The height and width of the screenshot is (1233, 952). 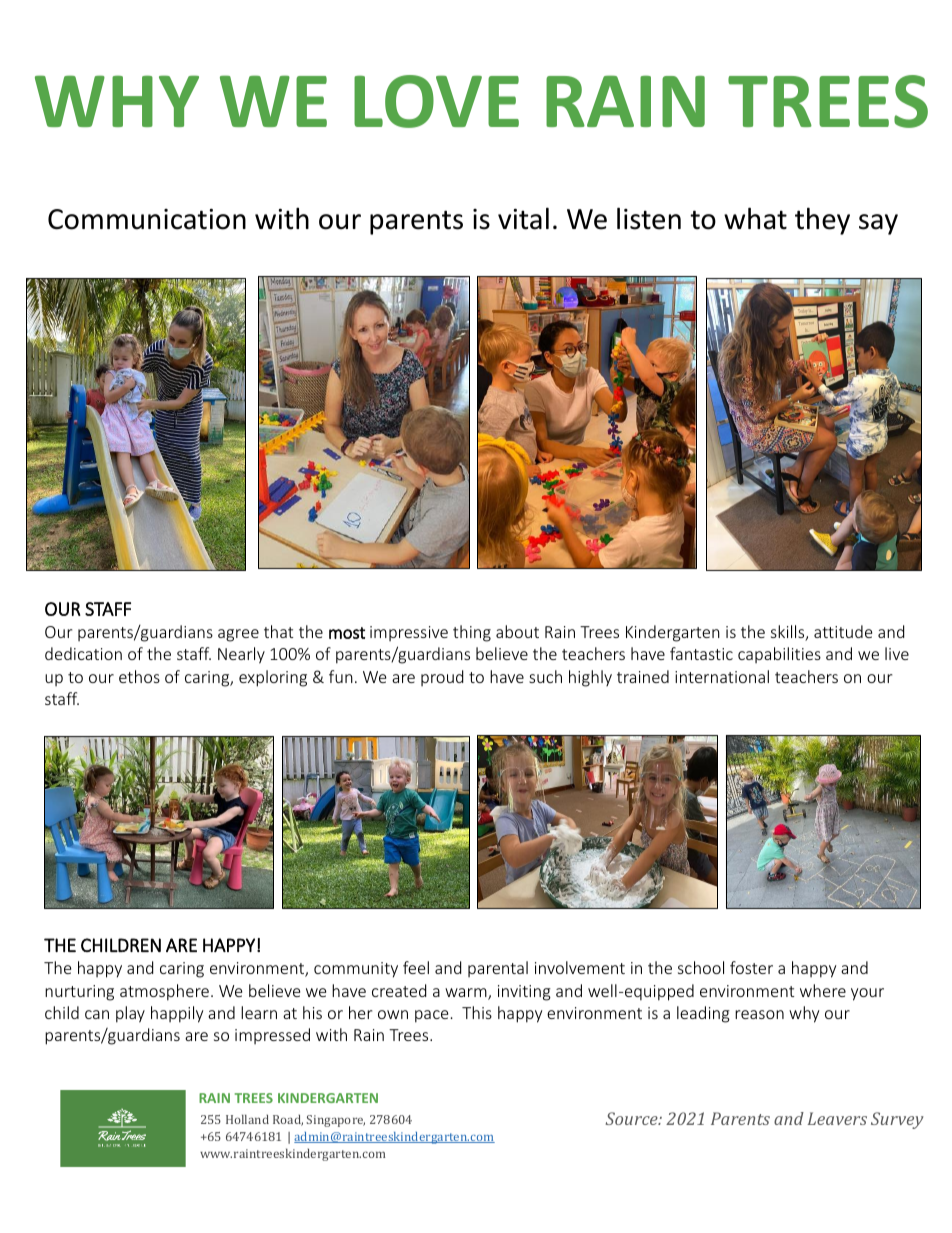 What do you see at coordinates (436, 101) in the screenshot?
I see `LOVE` at bounding box center [436, 101].
